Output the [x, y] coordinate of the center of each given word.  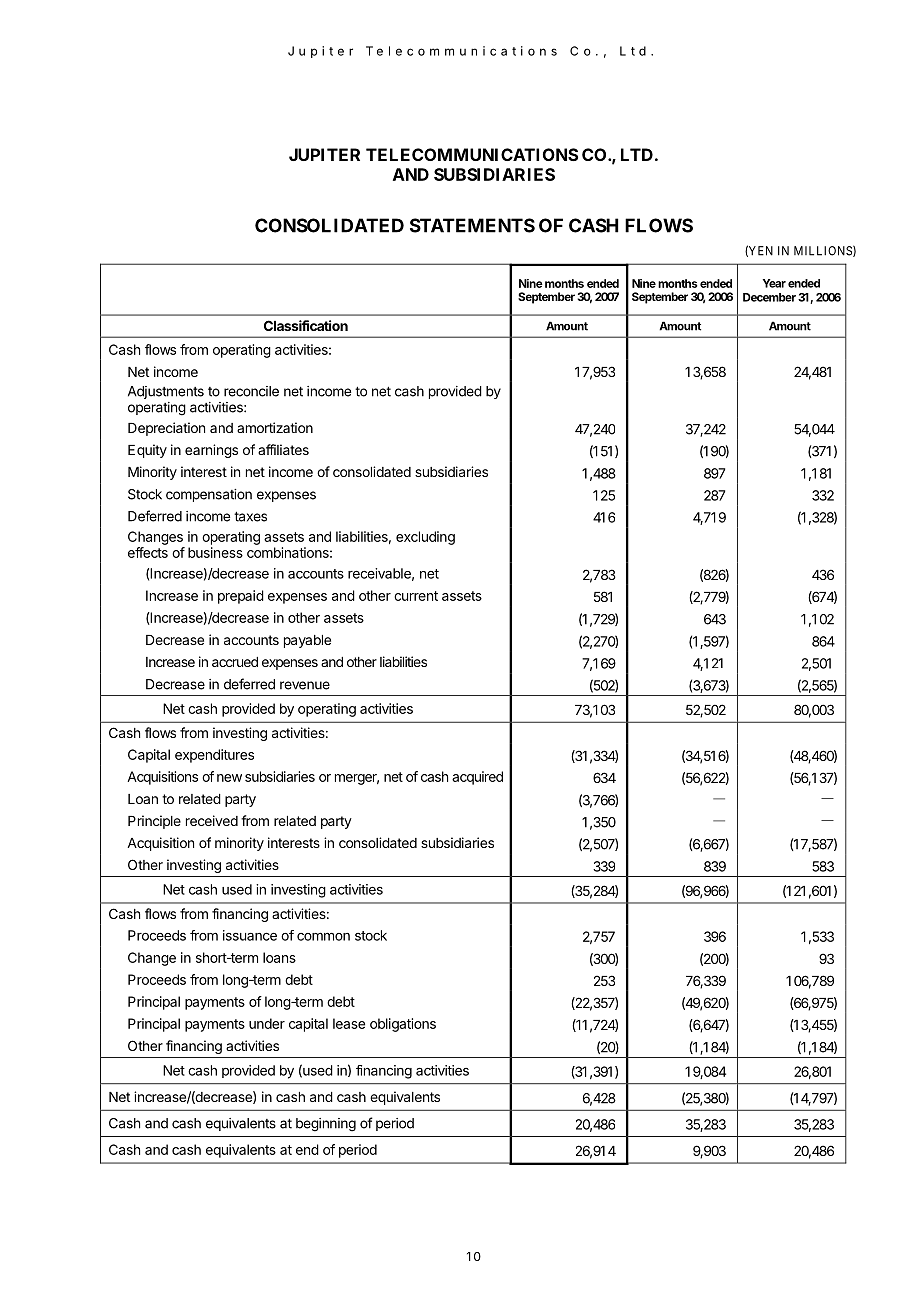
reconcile [251, 391]
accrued [235, 662]
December [769, 297]
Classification [306, 325]
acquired [477, 778]
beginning [326, 1125]
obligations [403, 1025]
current [416, 596]
